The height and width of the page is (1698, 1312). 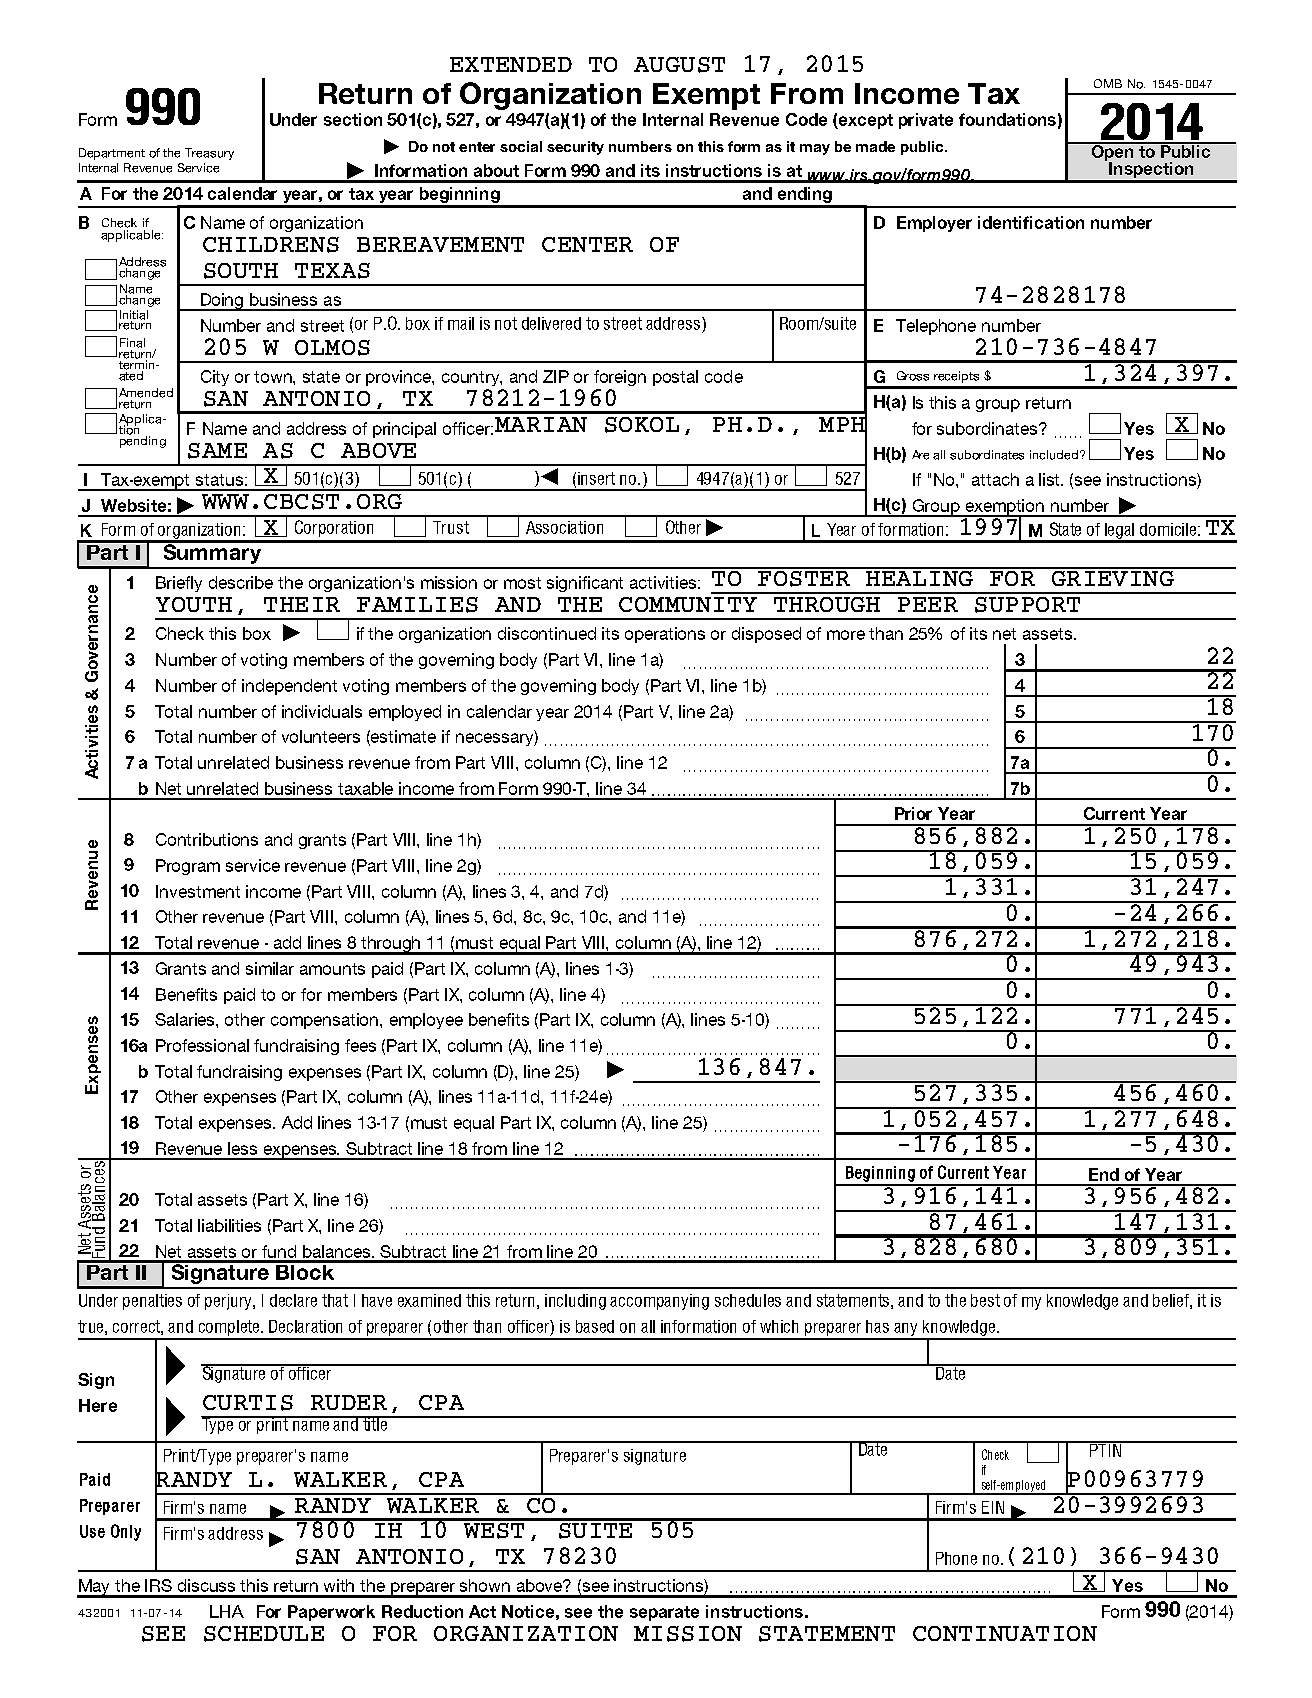 I want to click on private, so click(x=926, y=121).
